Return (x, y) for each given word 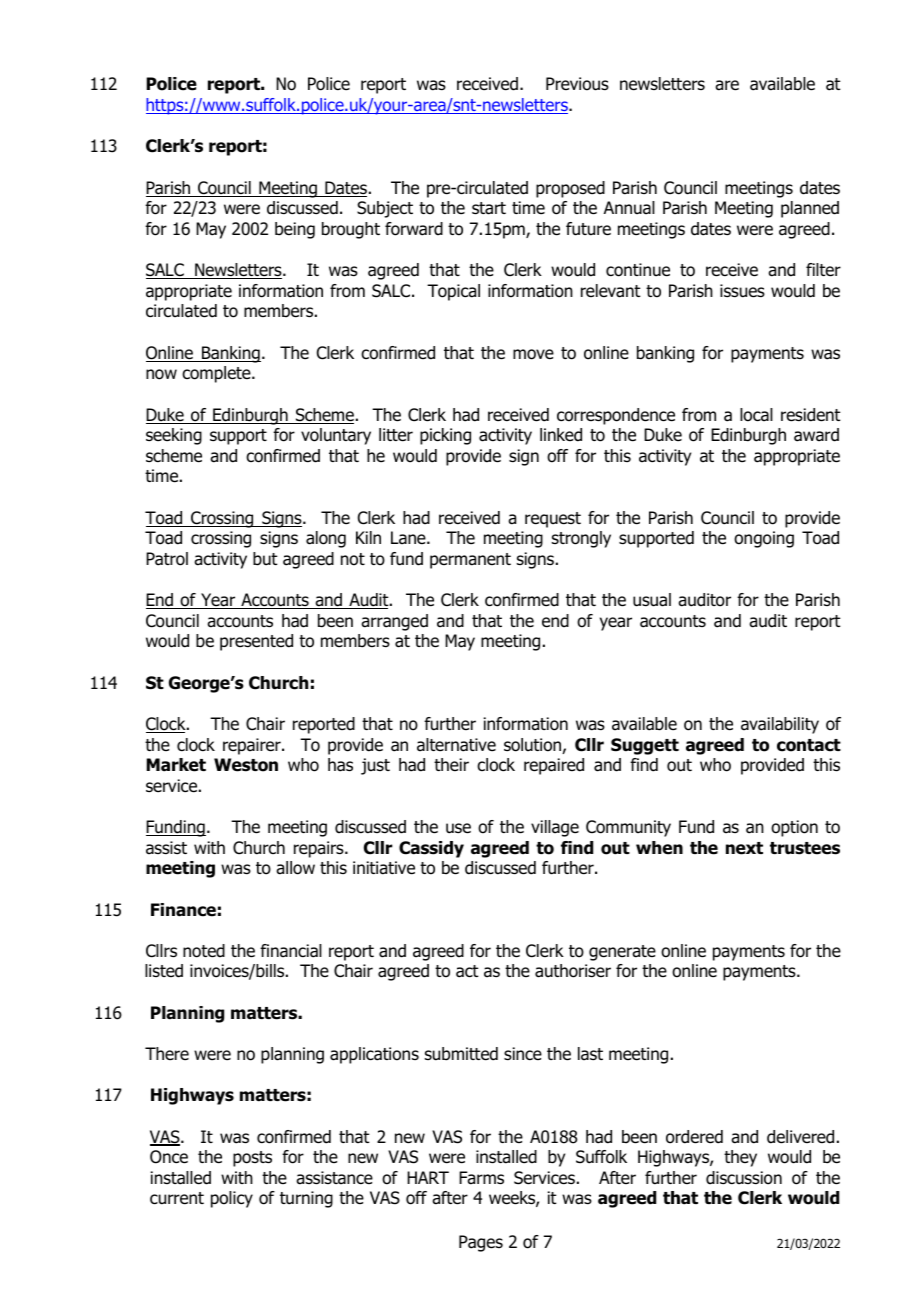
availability (780, 725)
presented (256, 642)
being (295, 230)
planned (810, 209)
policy (232, 1199)
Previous (577, 84)
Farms (481, 1178)
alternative (456, 745)
